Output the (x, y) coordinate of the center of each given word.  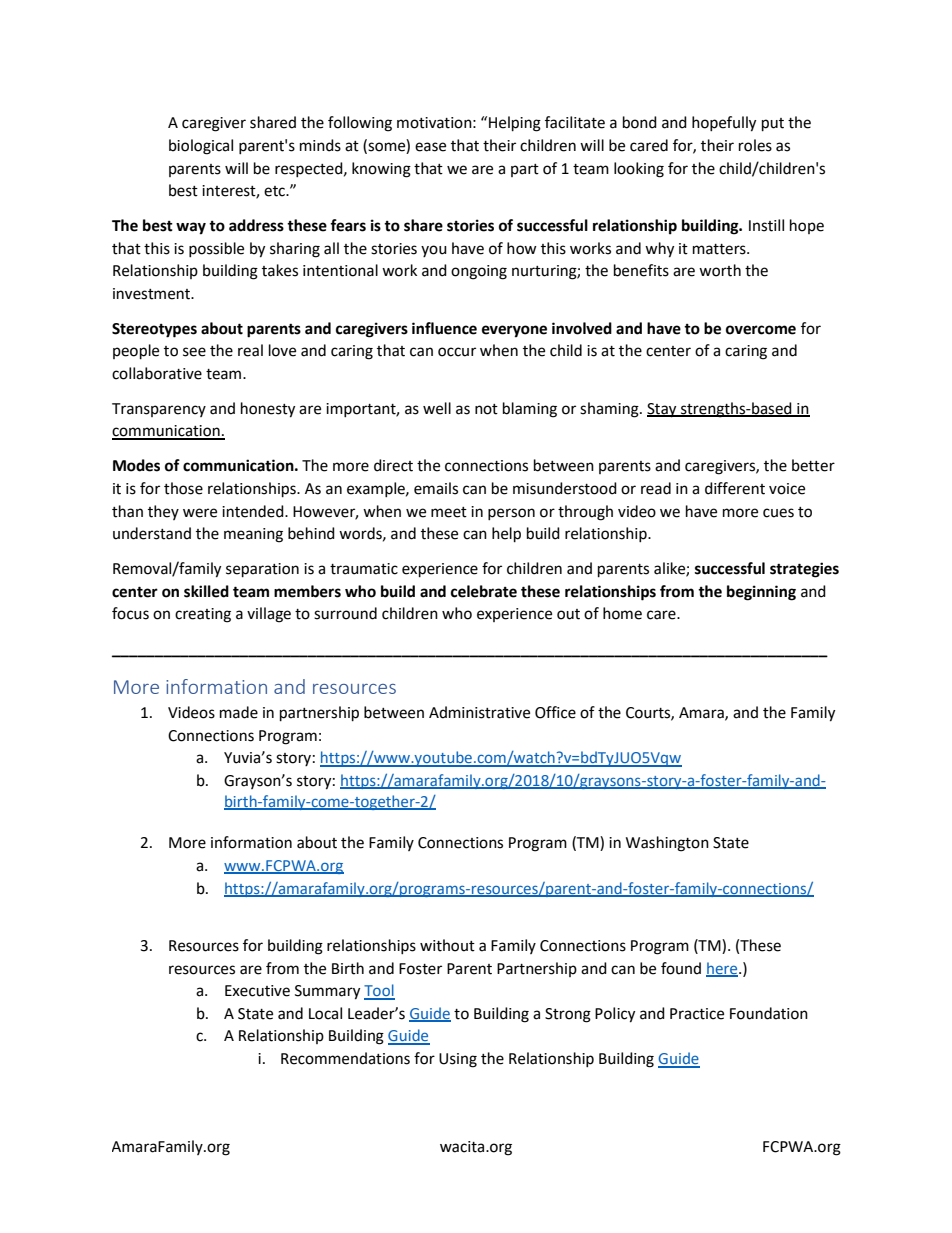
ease (430, 147)
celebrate (484, 591)
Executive (257, 991)
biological (201, 147)
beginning (761, 593)
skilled (206, 591)
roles (755, 145)
